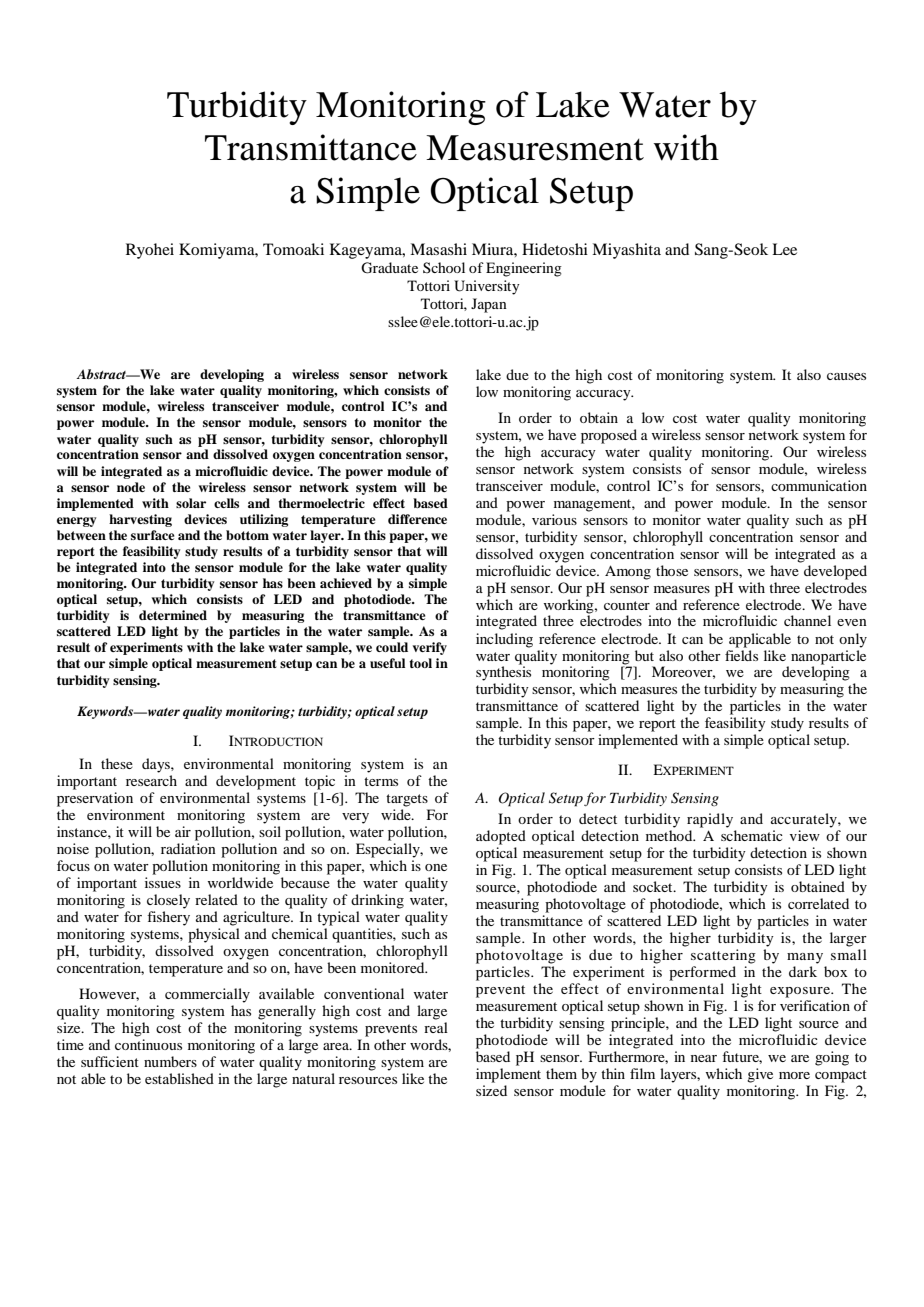 The height and width of the page is (1307, 924). What do you see at coordinates (436, 867) in the page?
I see `one` at bounding box center [436, 867].
